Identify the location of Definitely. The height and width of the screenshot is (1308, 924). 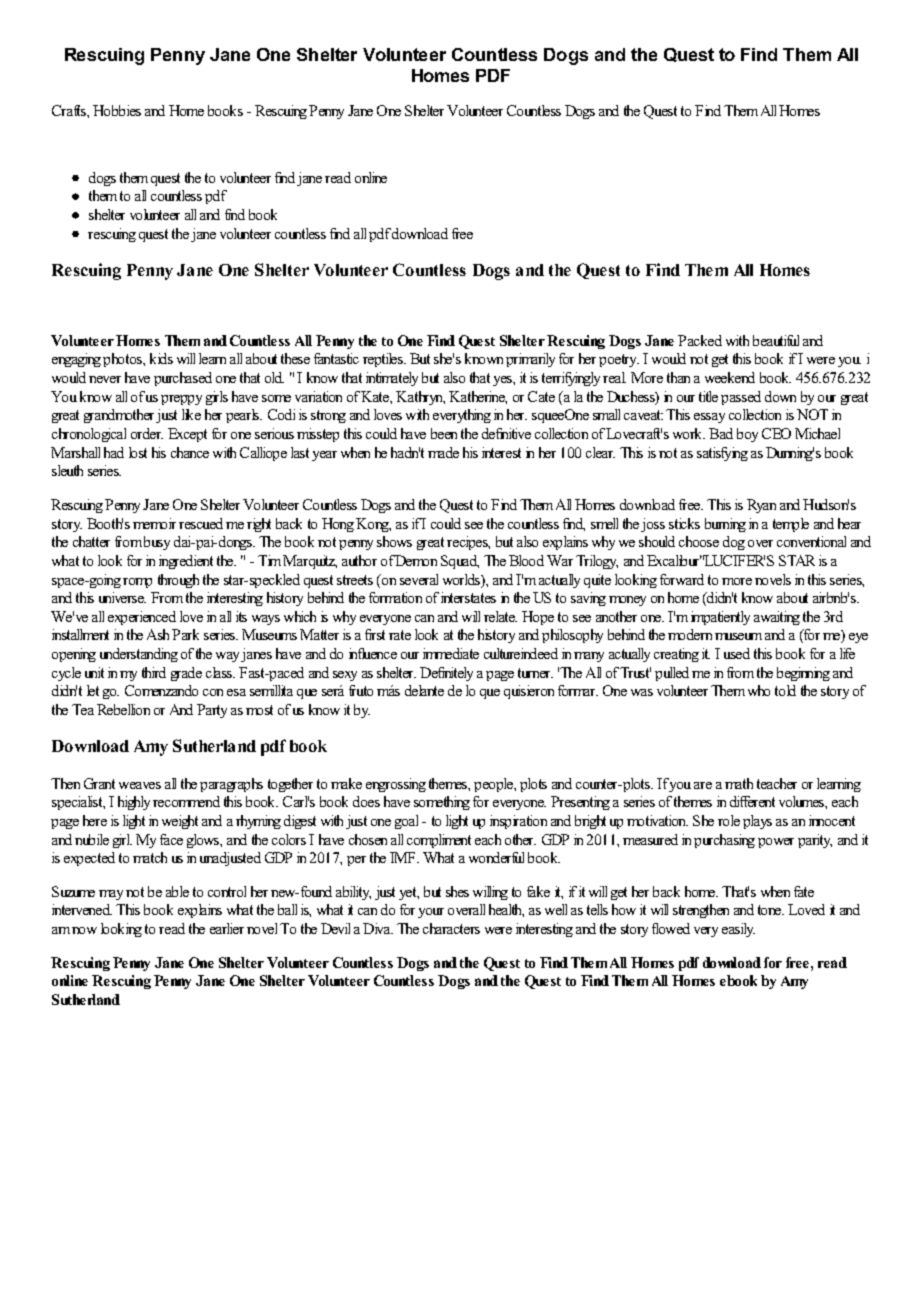
(446, 674).
